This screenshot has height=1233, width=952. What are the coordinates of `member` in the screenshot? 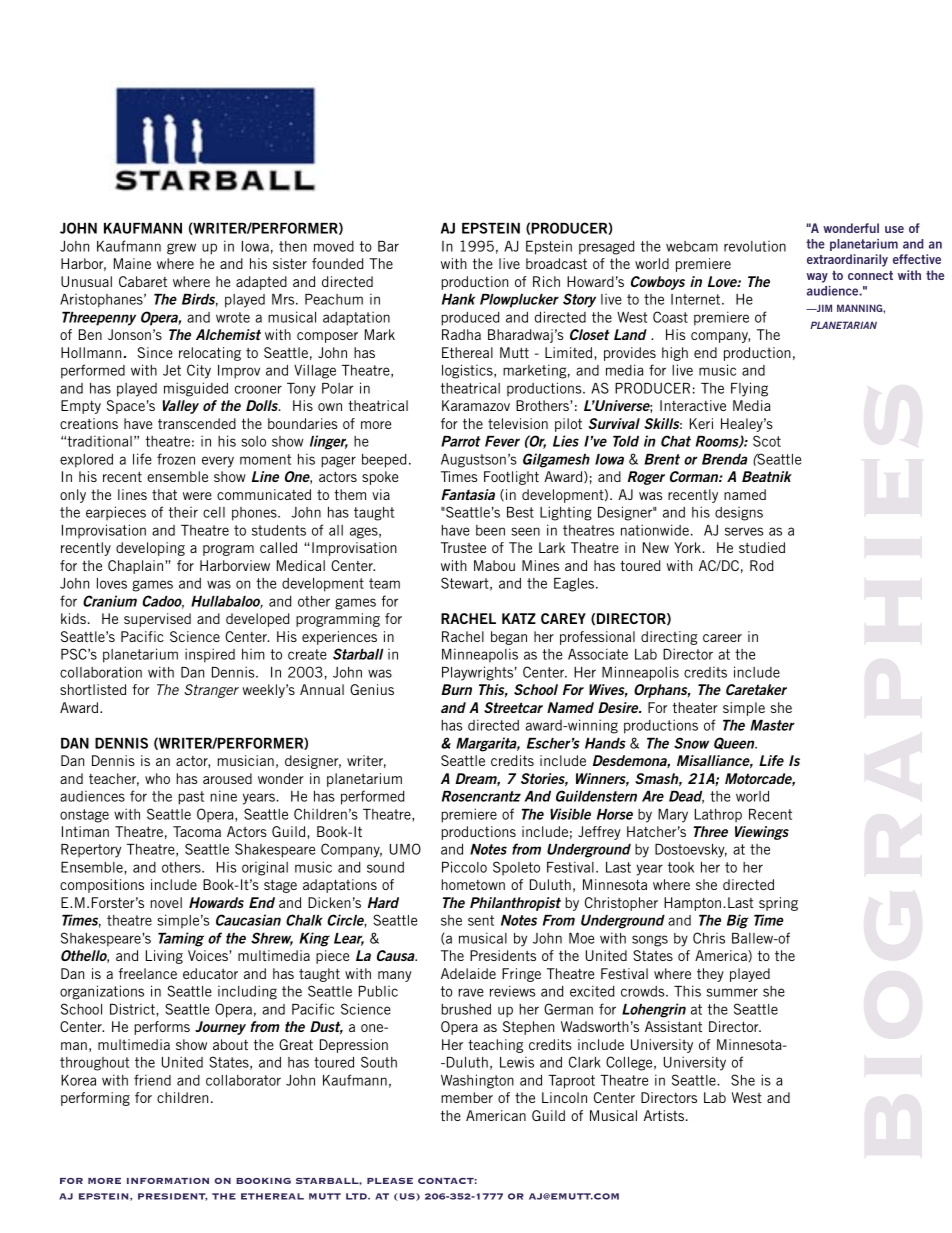 It's located at (467, 1097).
